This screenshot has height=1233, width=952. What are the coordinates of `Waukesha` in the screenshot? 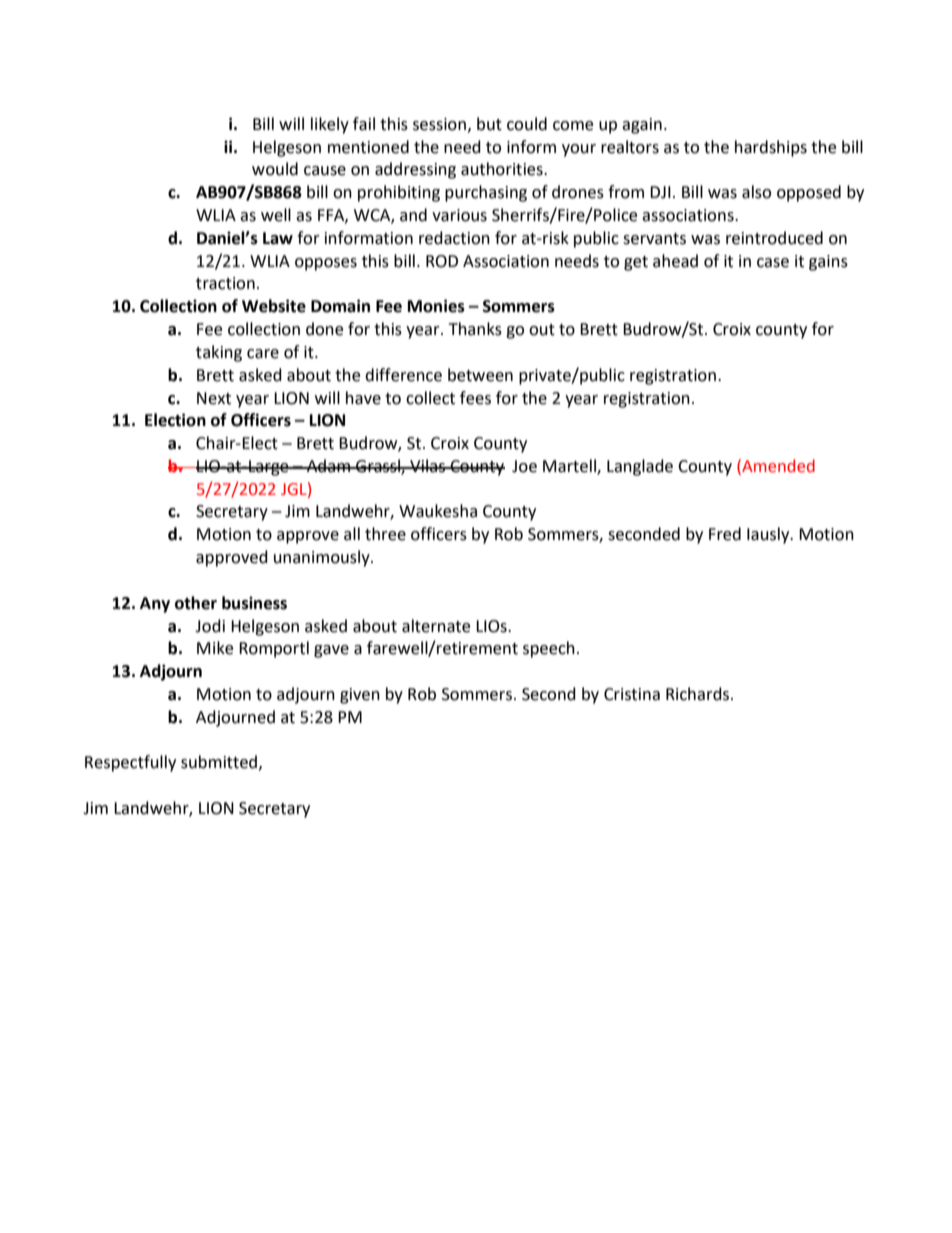 It's located at (438, 511).
